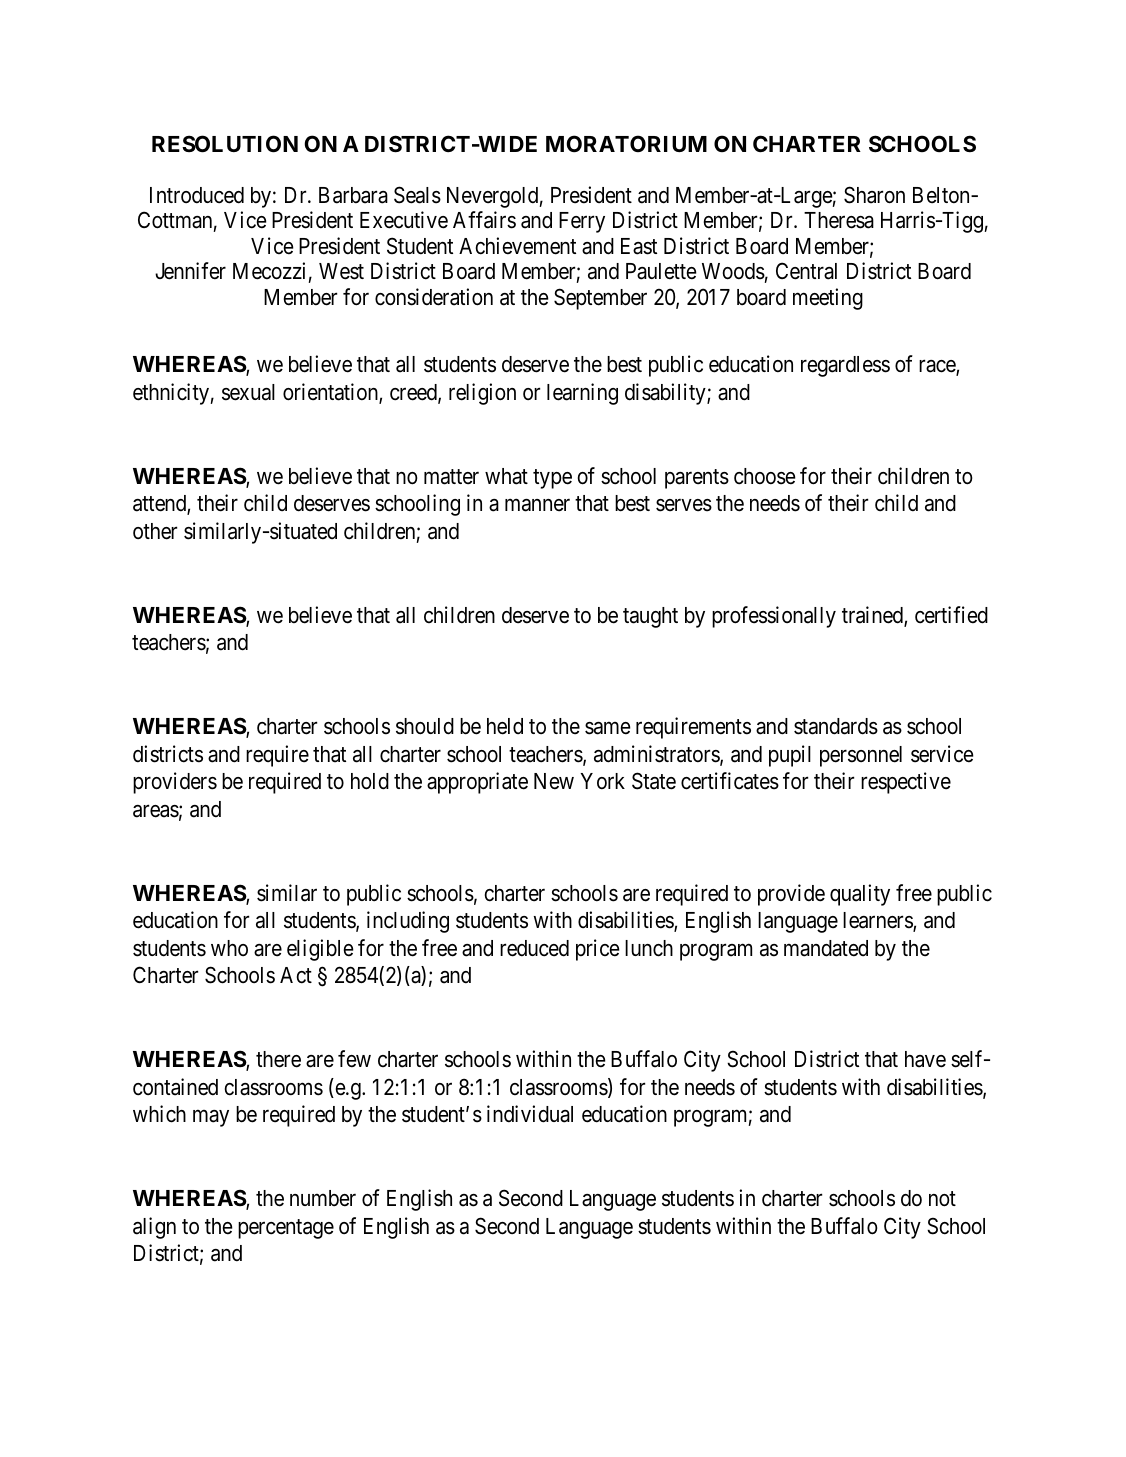 The image size is (1126, 1457). I want to click on RESOLUTION, so click(225, 144).
